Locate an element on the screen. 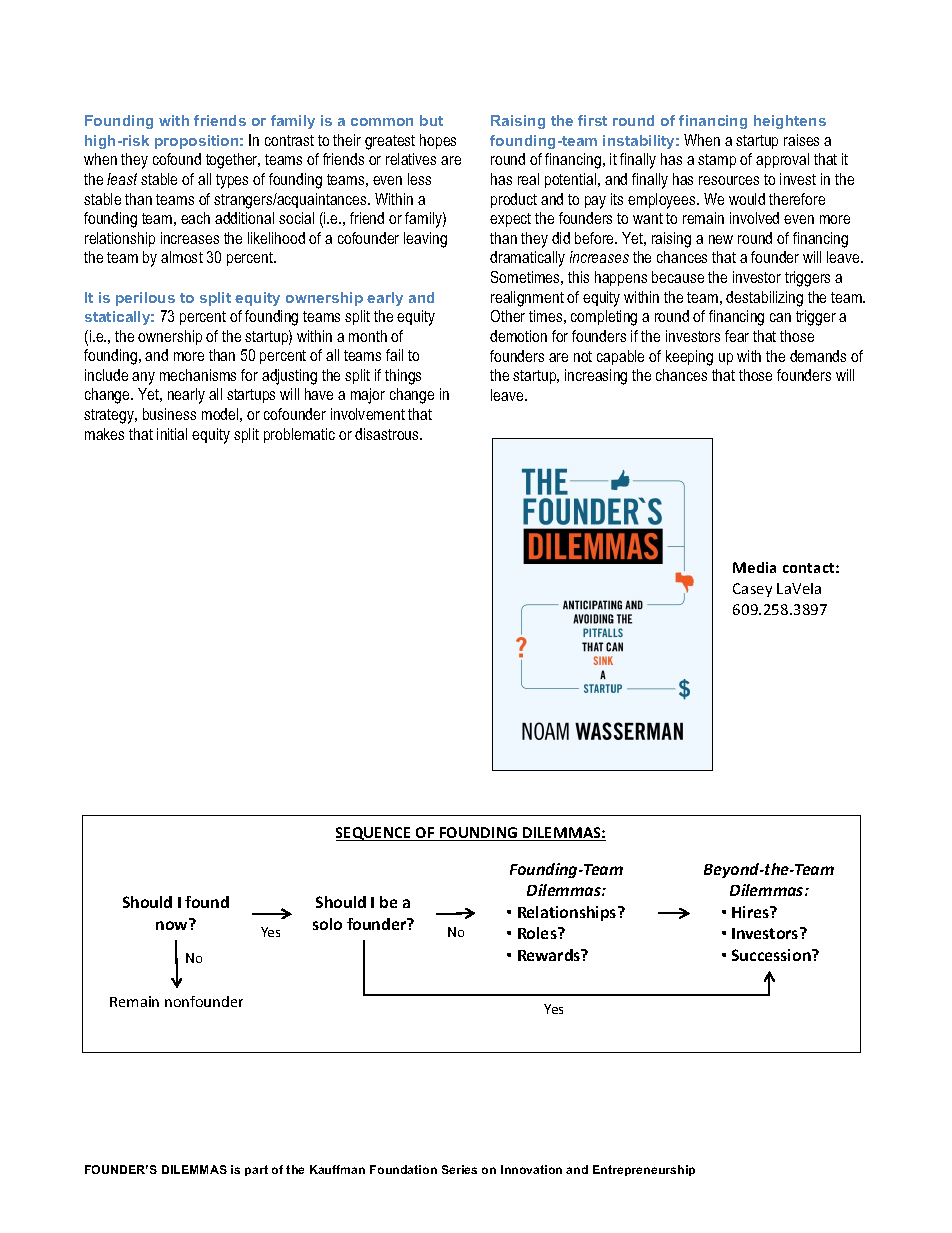 The image size is (952, 1233). business is located at coordinates (169, 414).
